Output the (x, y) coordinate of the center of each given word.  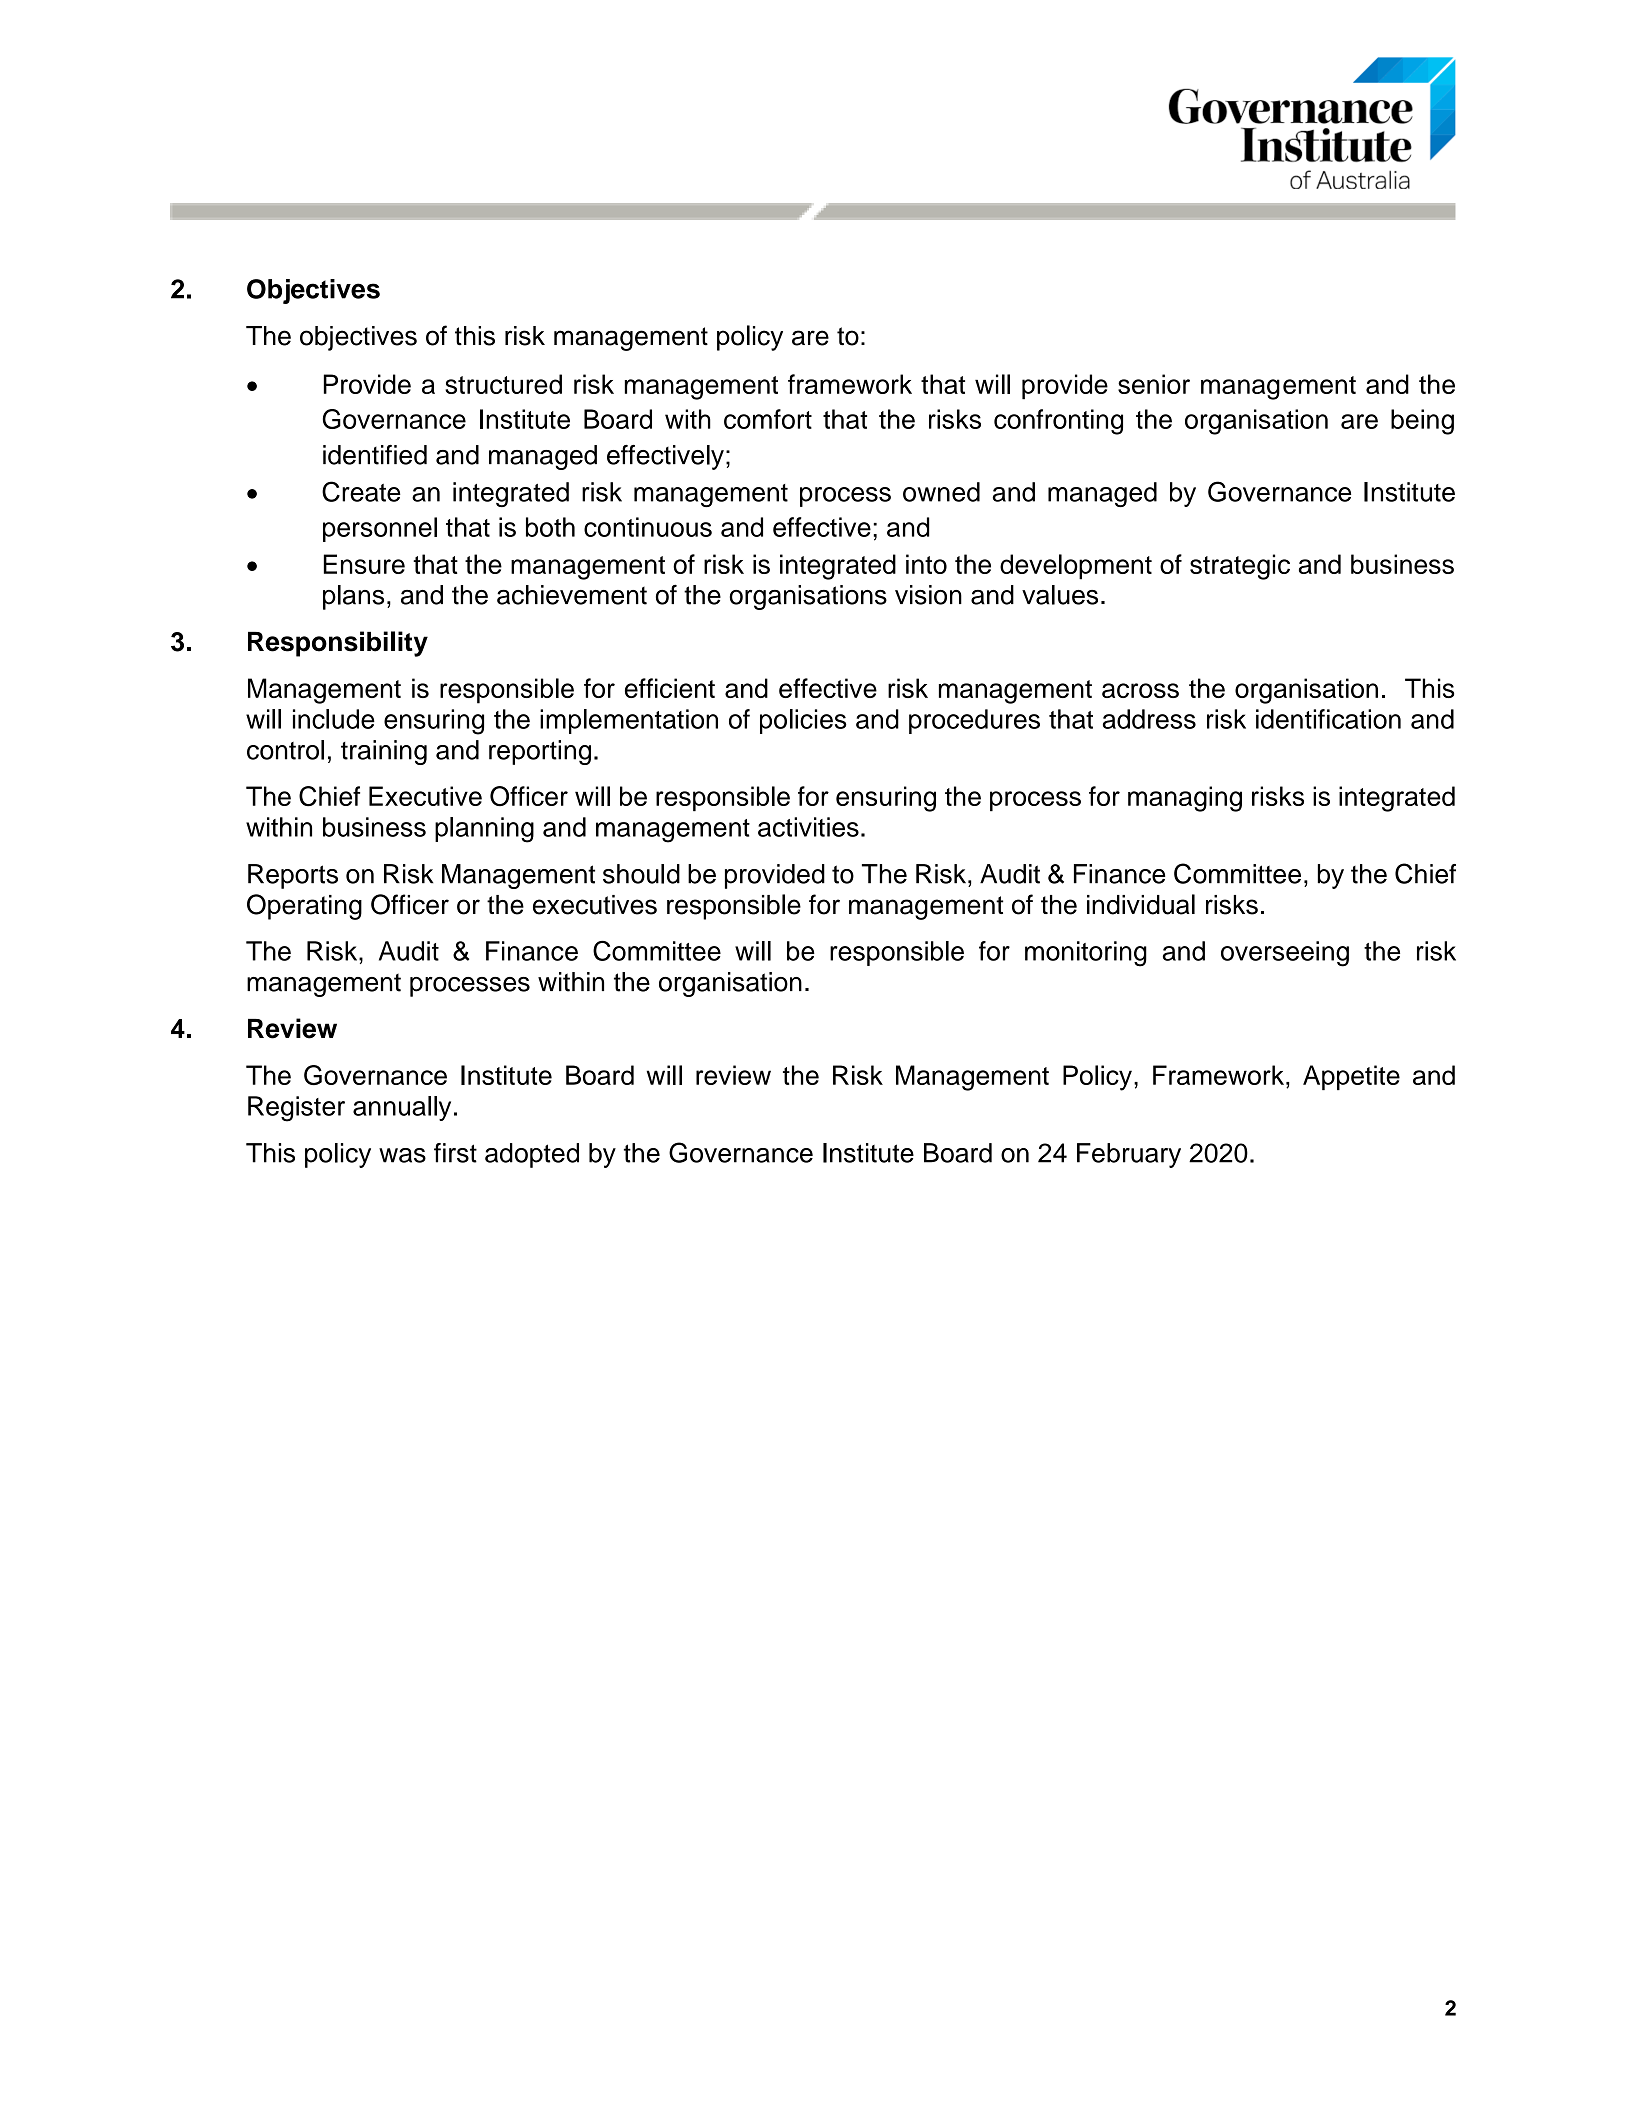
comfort (768, 419)
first (455, 1153)
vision (928, 595)
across (1140, 690)
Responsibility (338, 644)
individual (1141, 904)
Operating (304, 907)
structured (503, 384)
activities (808, 827)
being (1422, 422)
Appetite (1351, 1077)
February (1129, 1155)
